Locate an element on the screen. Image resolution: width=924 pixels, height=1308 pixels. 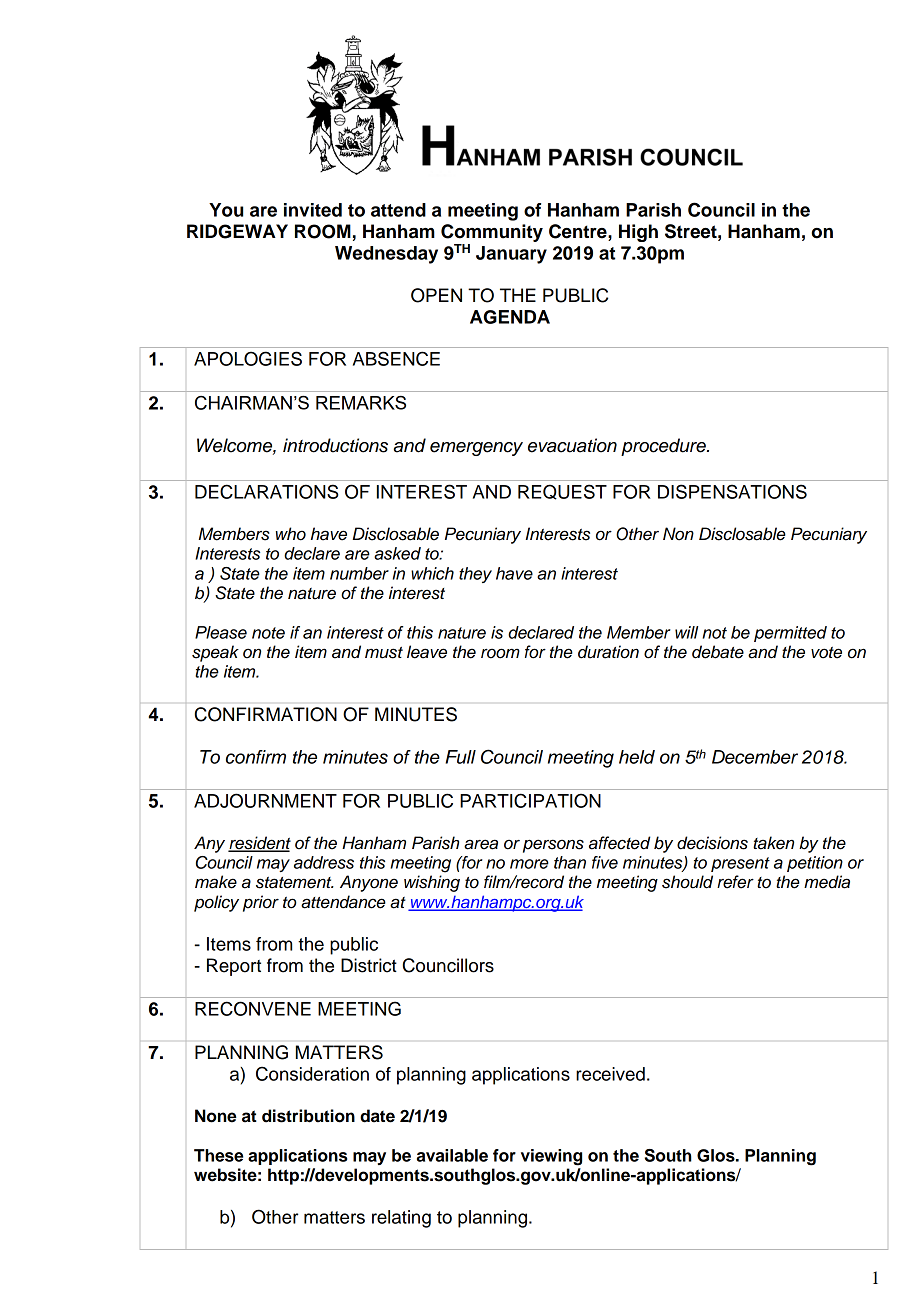
refer is located at coordinates (735, 882).
